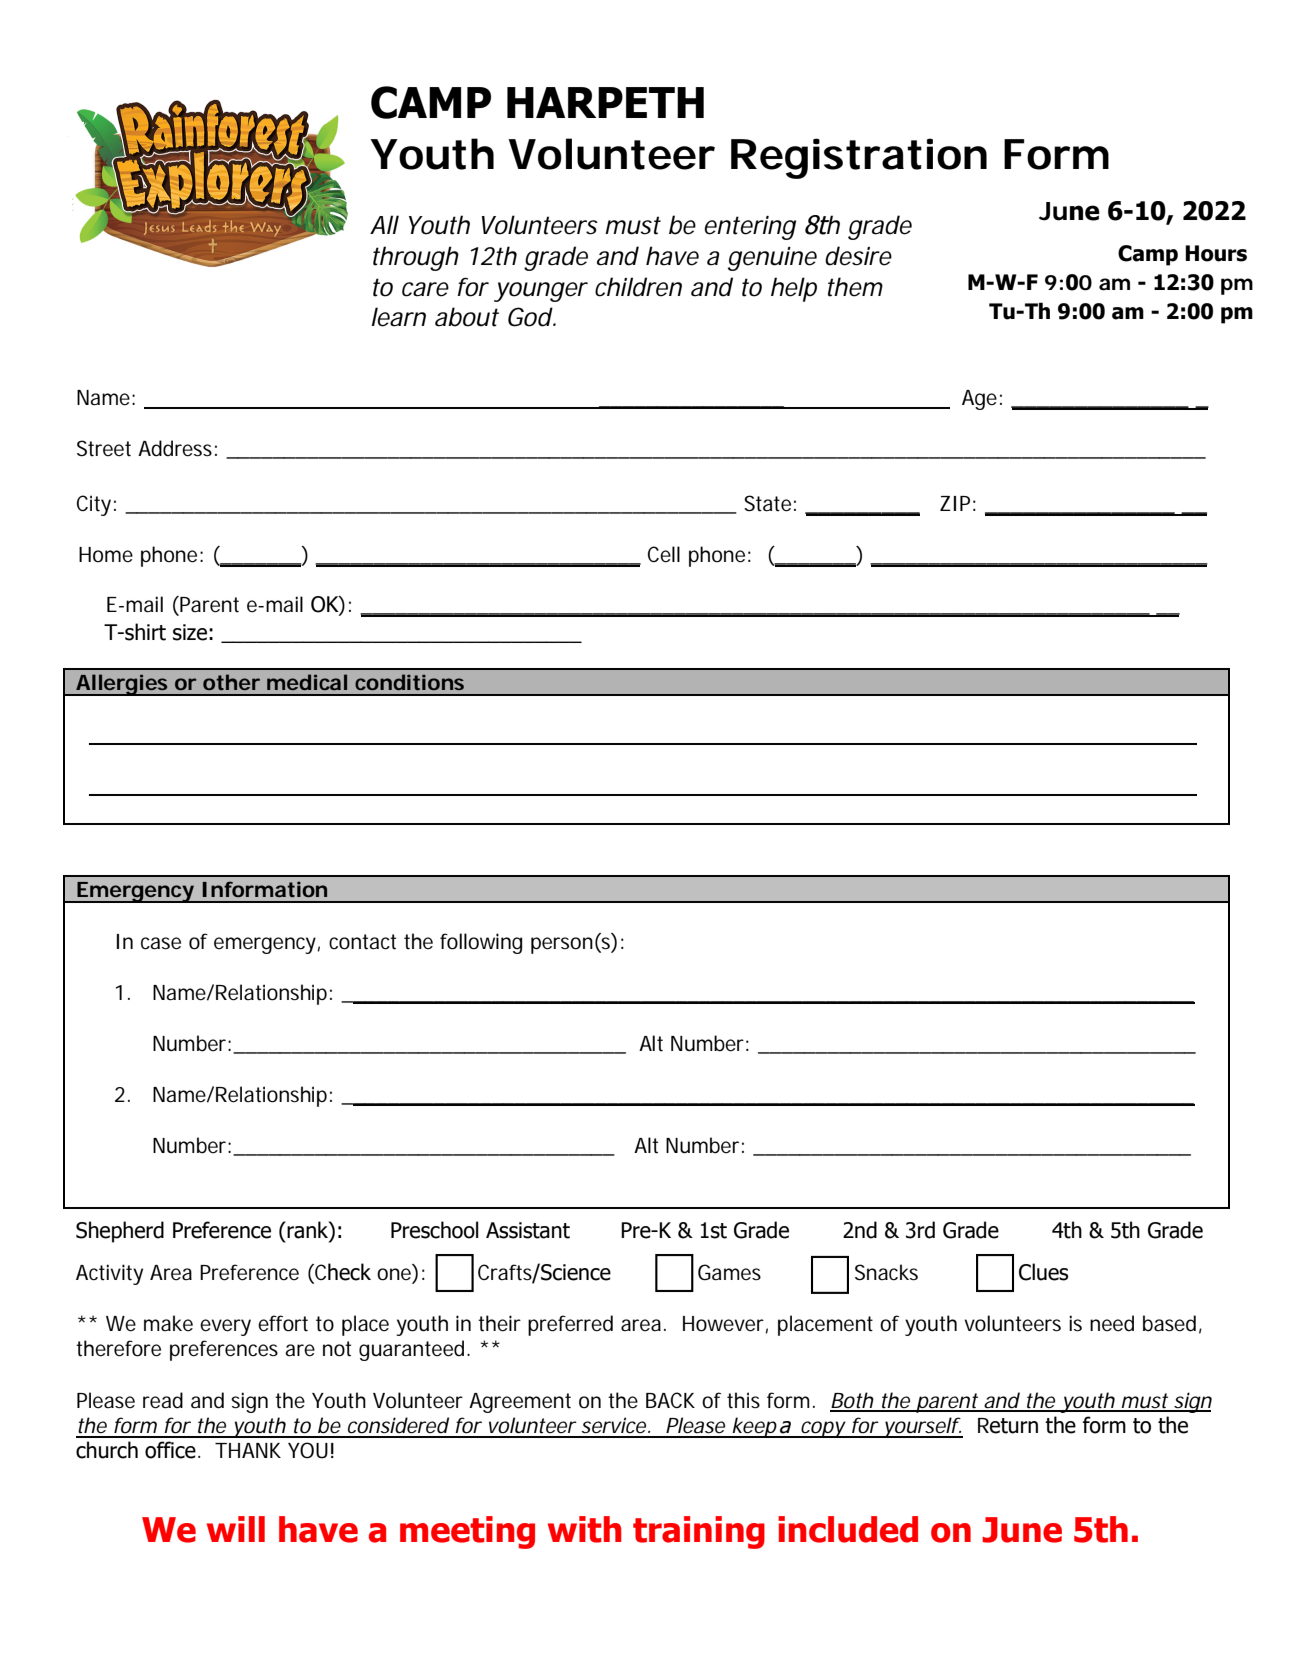 The width and height of the image is (1293, 1674). What do you see at coordinates (236, 1529) in the image?
I see `will` at bounding box center [236, 1529].
